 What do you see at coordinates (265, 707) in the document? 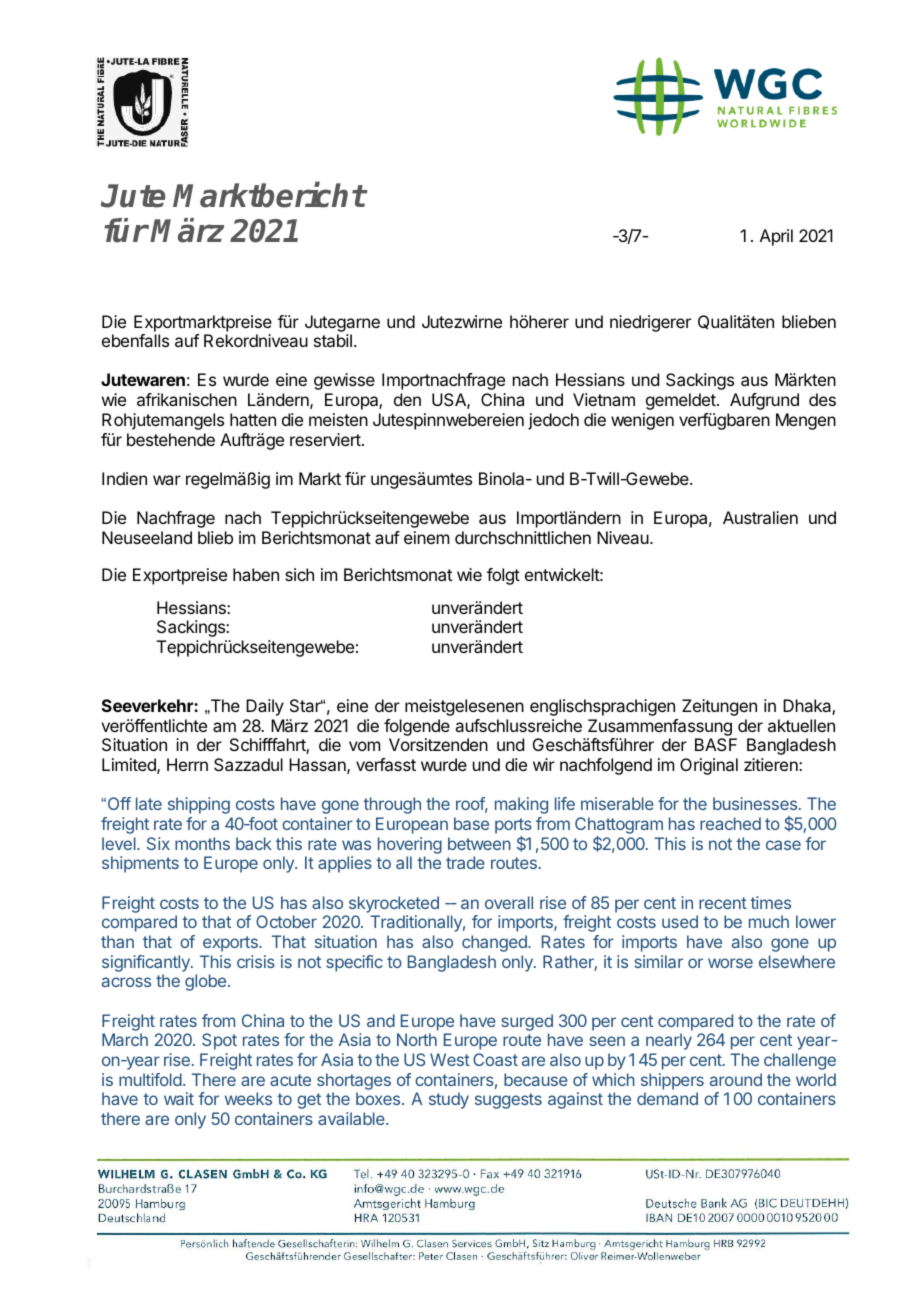
I see `Daily` at bounding box center [265, 707].
